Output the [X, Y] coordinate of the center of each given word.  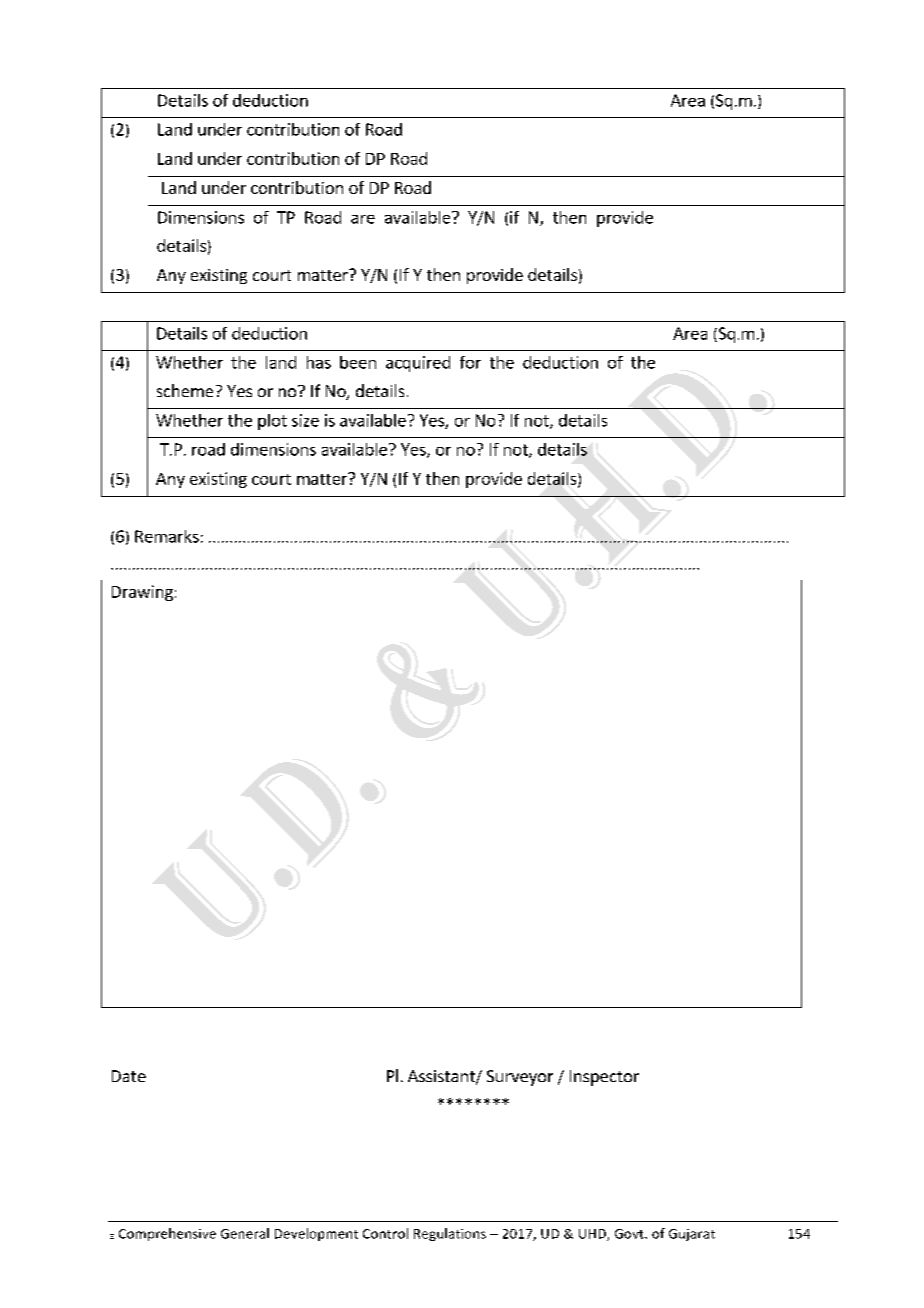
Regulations [450, 1234]
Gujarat [692, 1235]
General [245, 1233]
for [470, 362]
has [319, 362]
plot [272, 422]
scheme [185, 390]
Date [129, 1076]
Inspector [604, 1078]
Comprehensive [167, 1234]
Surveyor [520, 1078]
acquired [418, 364]
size [305, 420]
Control [385, 1233]
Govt [630, 1234]
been [358, 362]
